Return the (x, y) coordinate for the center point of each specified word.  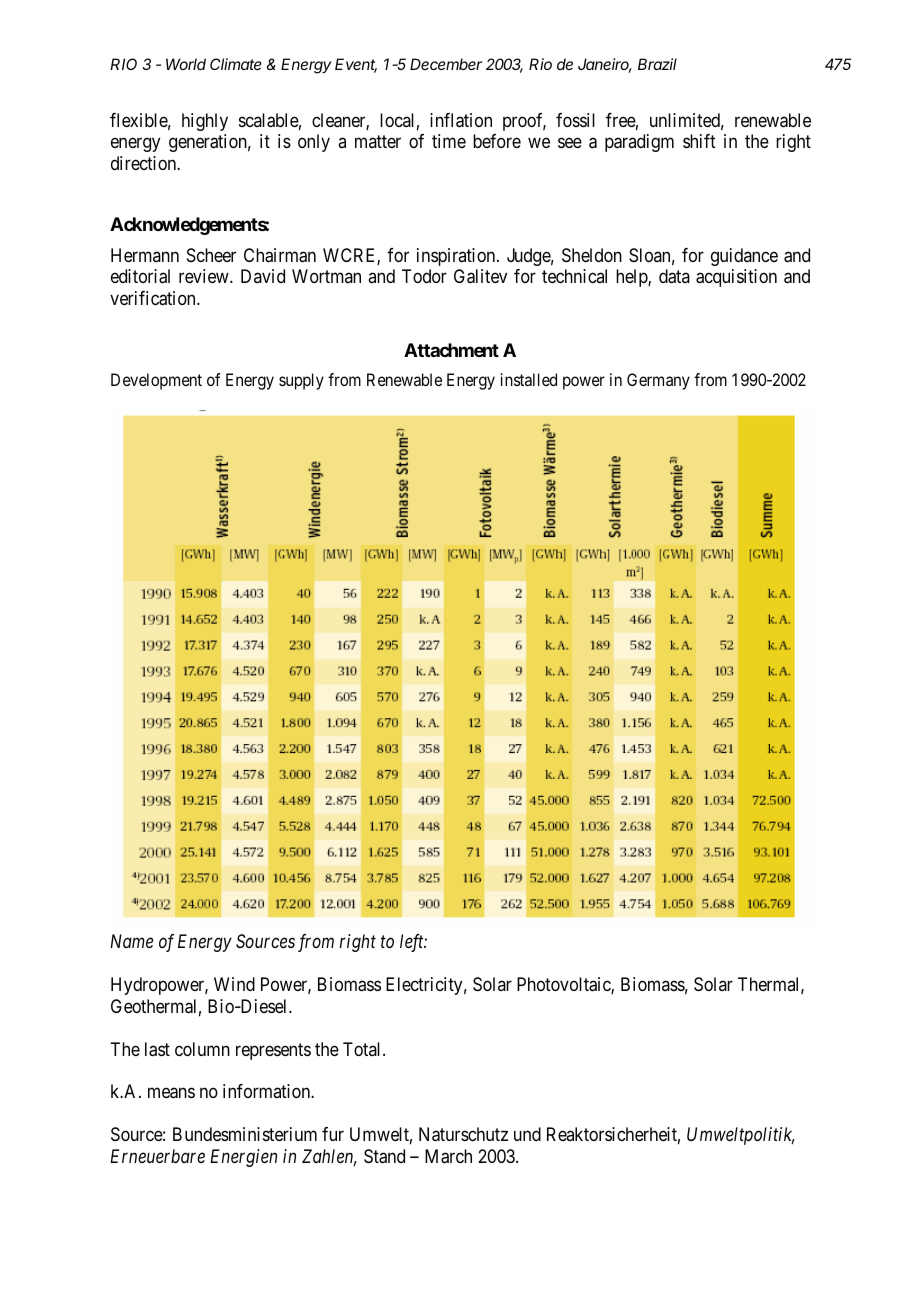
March (448, 1156)
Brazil (657, 64)
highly (205, 122)
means (171, 1093)
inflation (461, 120)
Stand (384, 1156)
